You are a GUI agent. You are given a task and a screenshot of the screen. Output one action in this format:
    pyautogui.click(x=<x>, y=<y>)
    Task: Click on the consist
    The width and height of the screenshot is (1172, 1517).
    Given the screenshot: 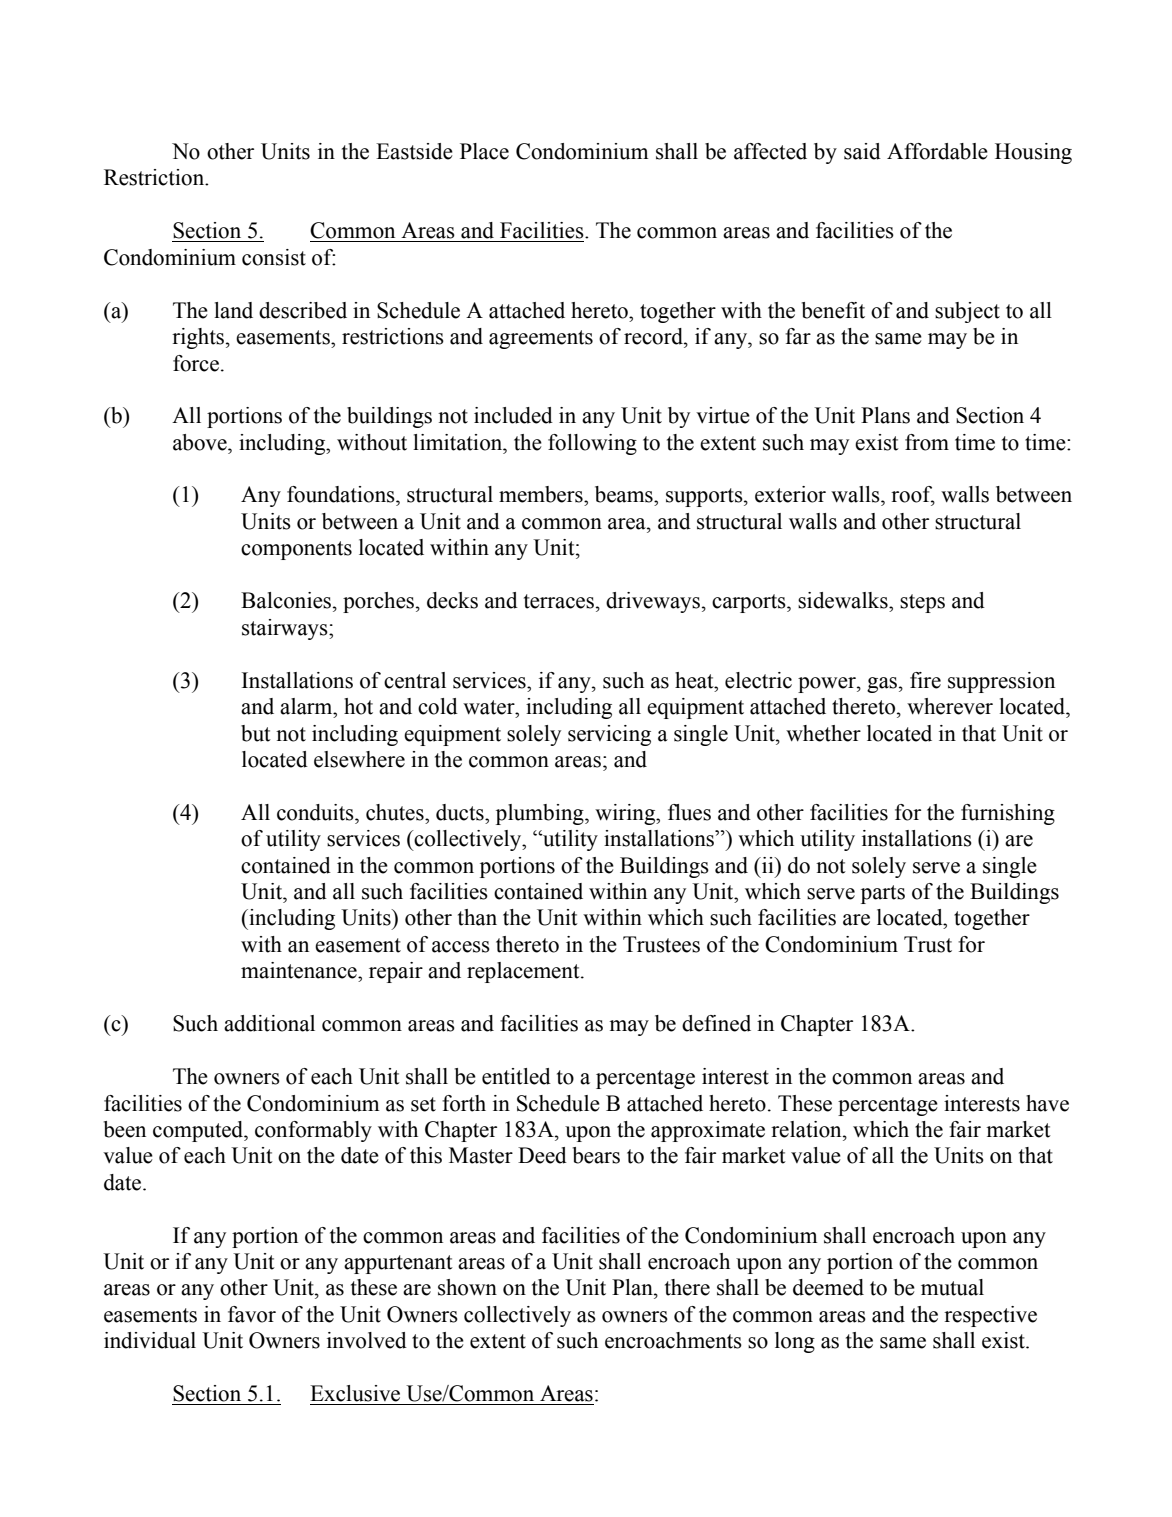 What is the action you would take?
    pyautogui.click(x=274, y=257)
